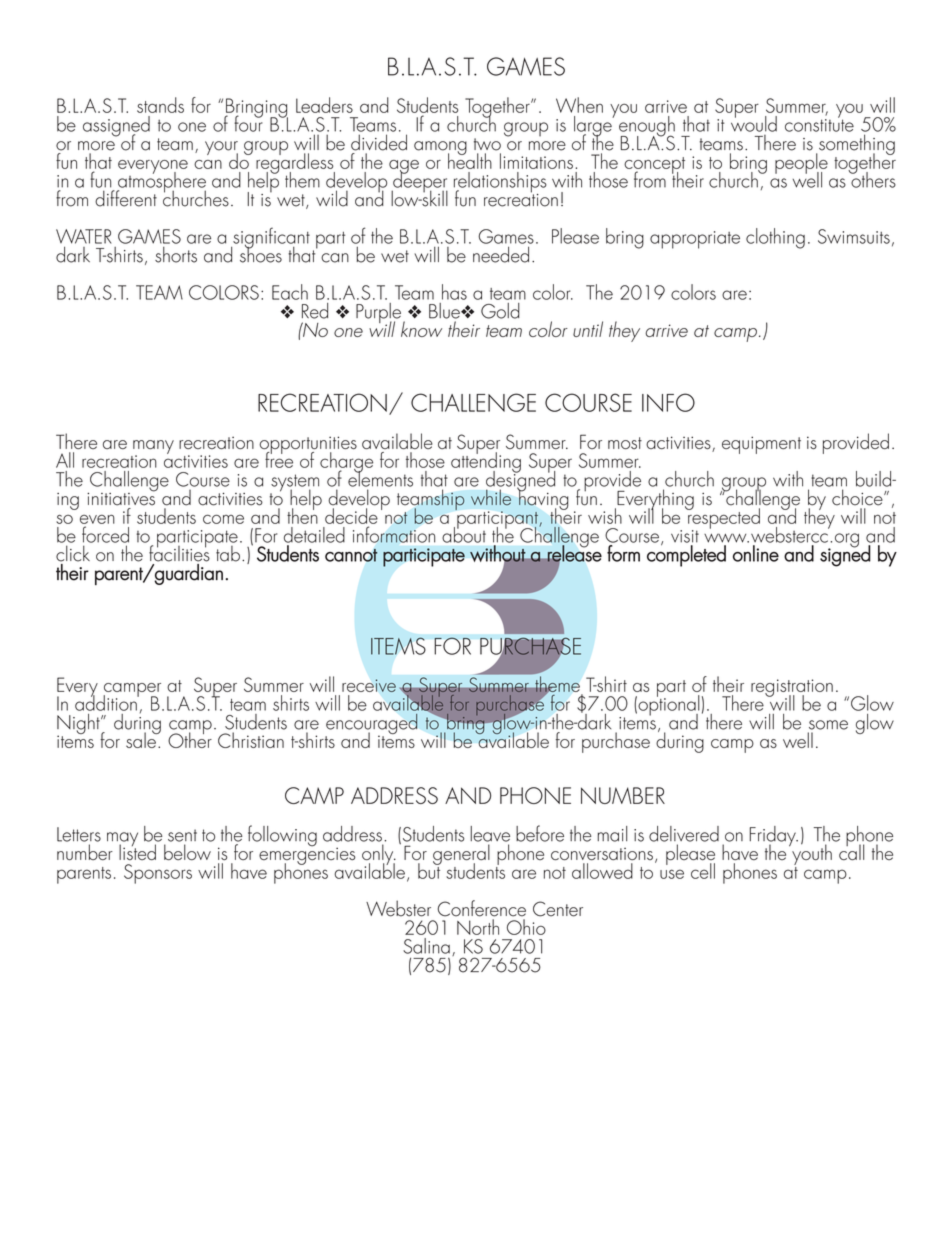 The height and width of the screenshot is (1233, 952). What do you see at coordinates (153, 448) in the screenshot?
I see `many` at bounding box center [153, 448].
